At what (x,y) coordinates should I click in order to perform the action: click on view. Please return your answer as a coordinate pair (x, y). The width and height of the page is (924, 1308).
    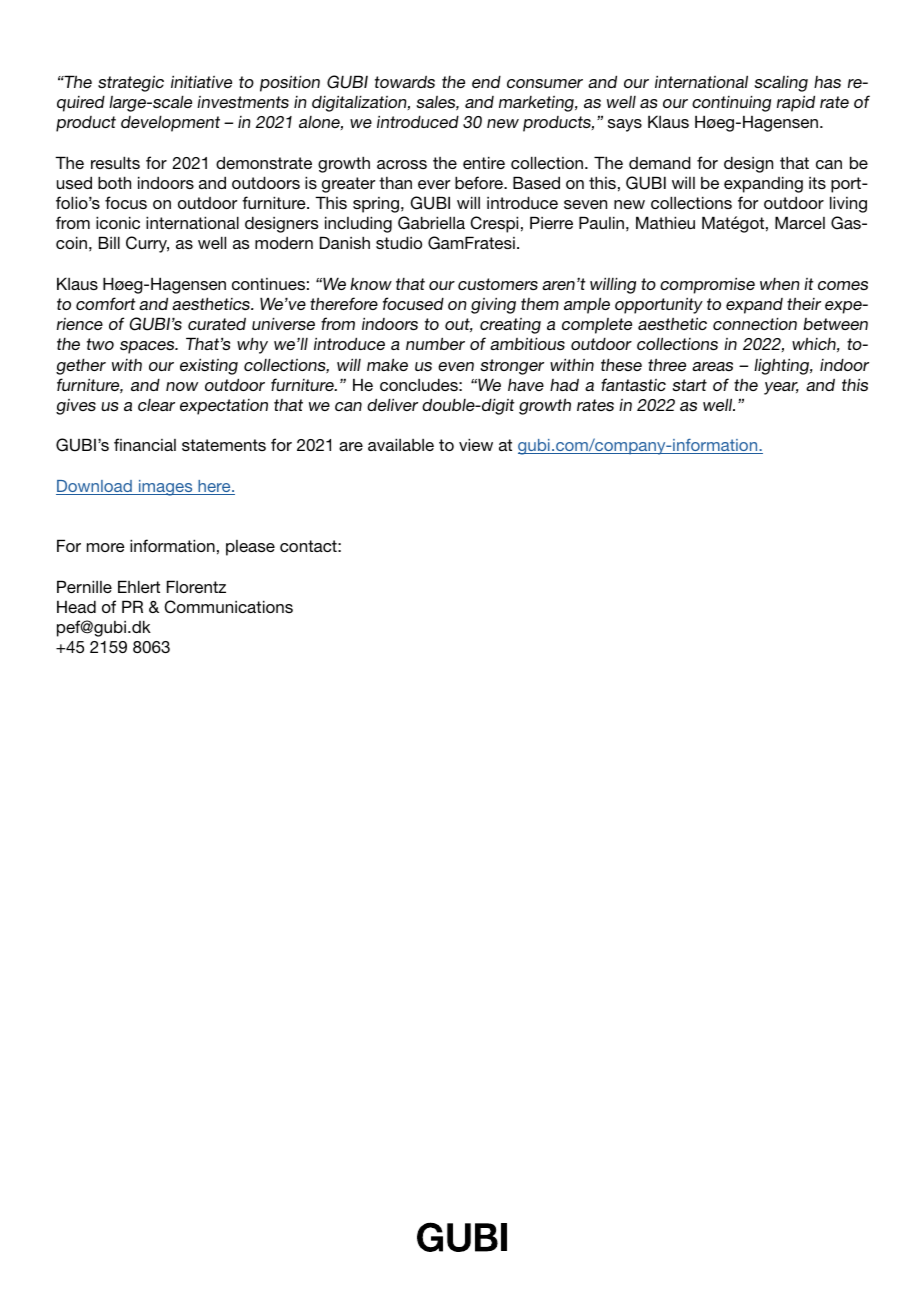
    Looking at the image, I should click on (476, 444).
